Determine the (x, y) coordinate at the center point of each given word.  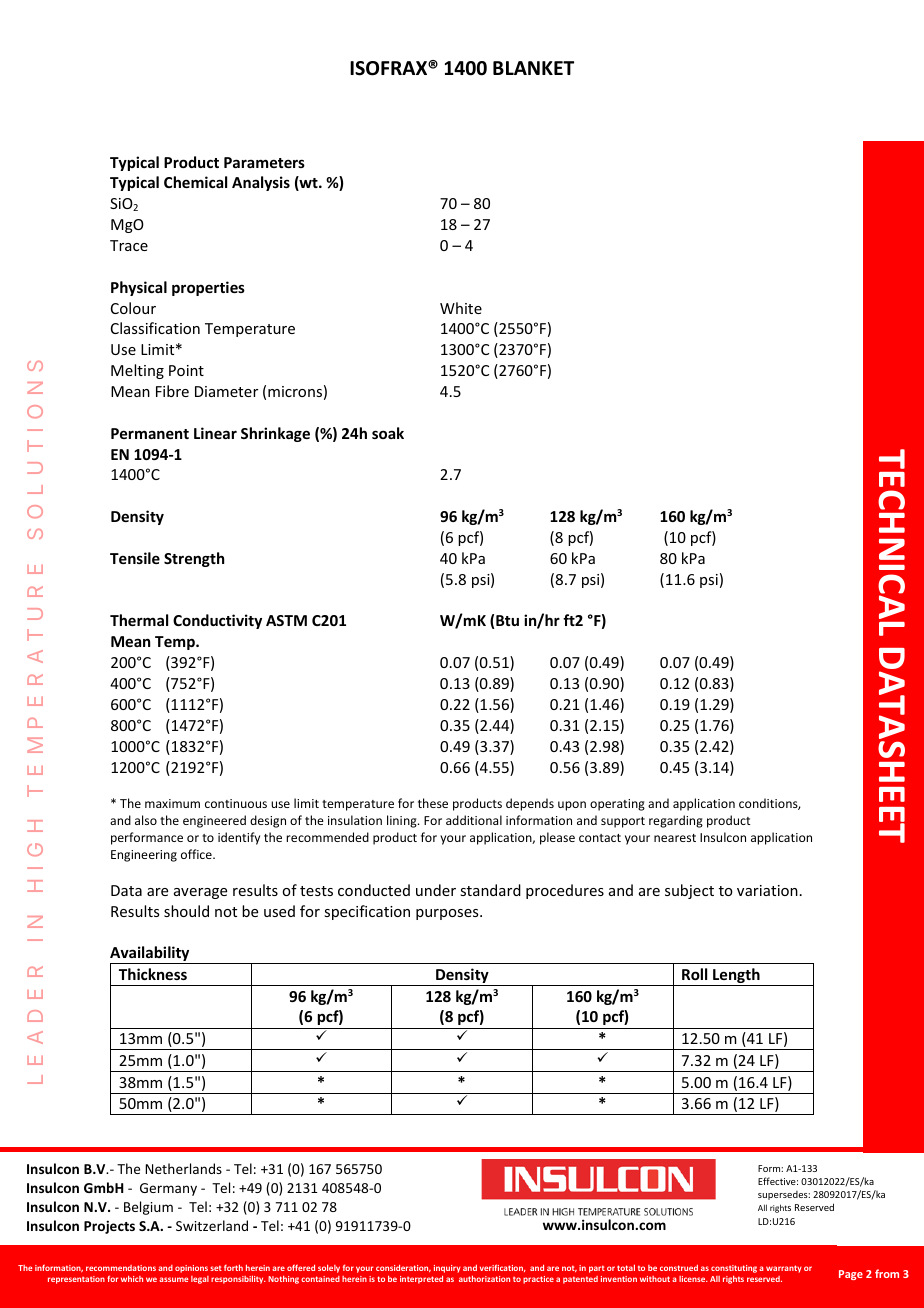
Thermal (139, 620)
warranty (784, 1269)
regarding (676, 821)
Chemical (195, 182)
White (461, 308)
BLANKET (533, 68)
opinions (191, 1269)
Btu (507, 620)
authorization (484, 1278)
